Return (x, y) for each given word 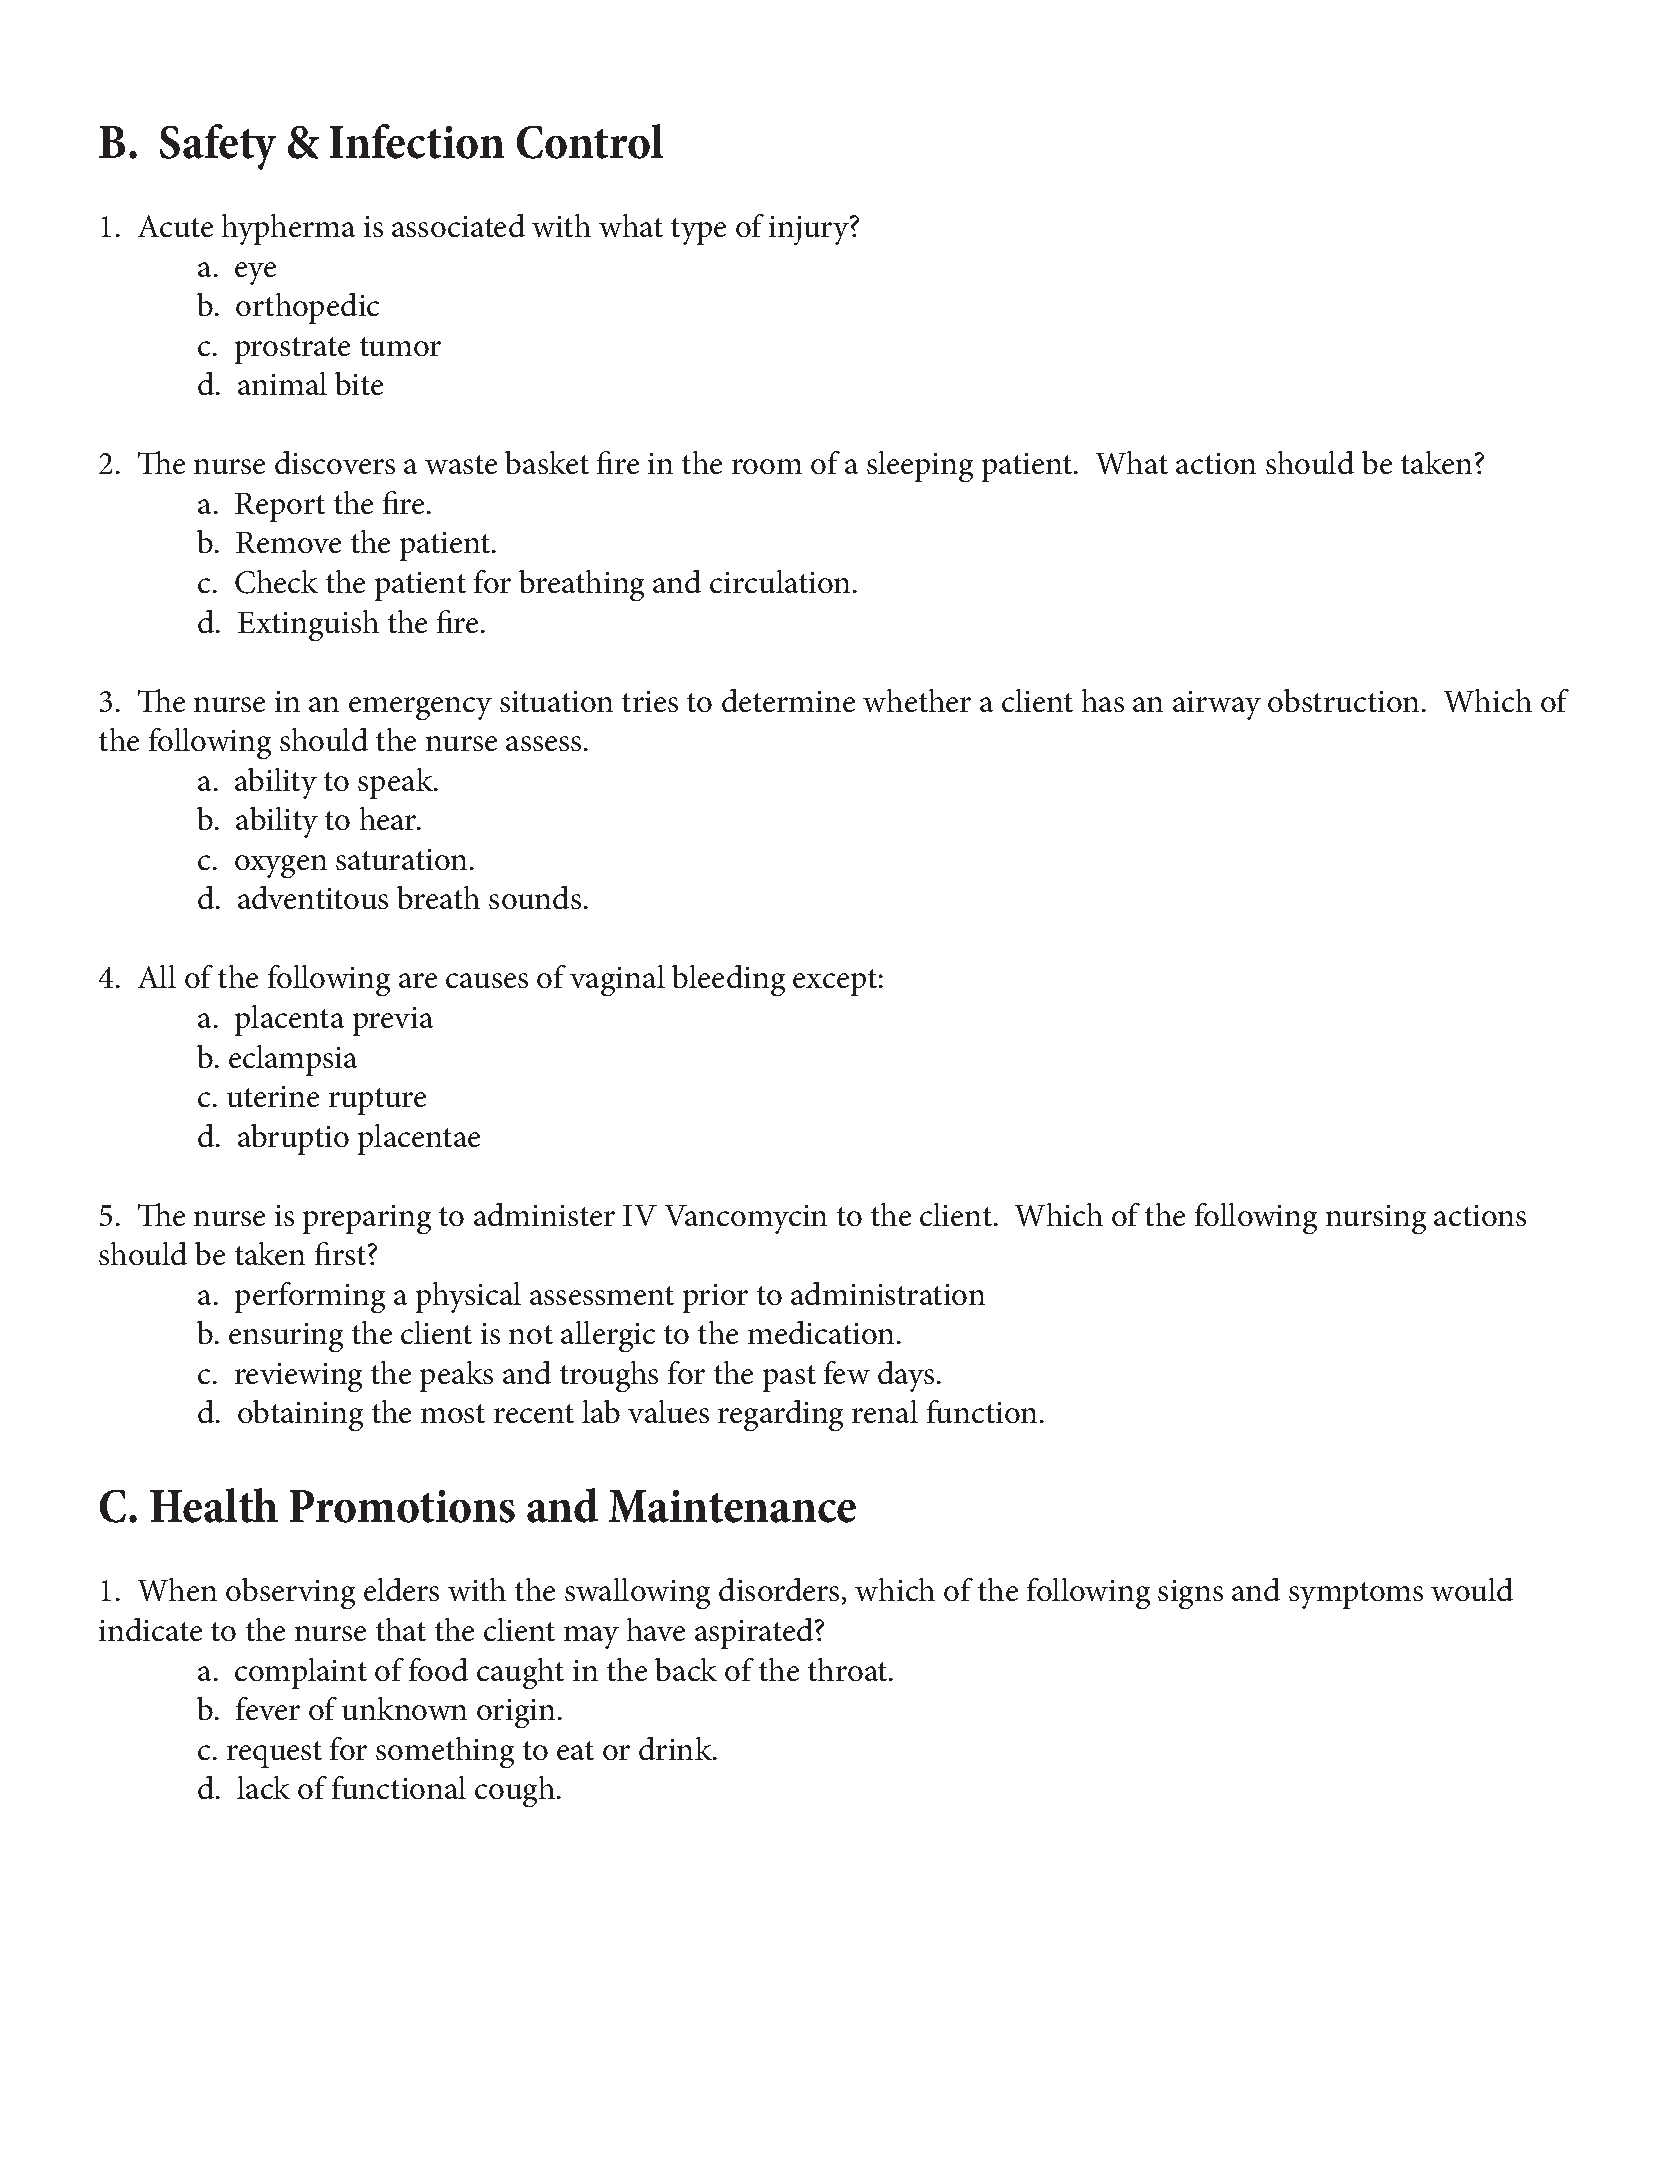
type (698, 231)
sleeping (920, 466)
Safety (218, 147)
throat (849, 1669)
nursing (1376, 1219)
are (418, 980)
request (274, 1754)
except (835, 982)
